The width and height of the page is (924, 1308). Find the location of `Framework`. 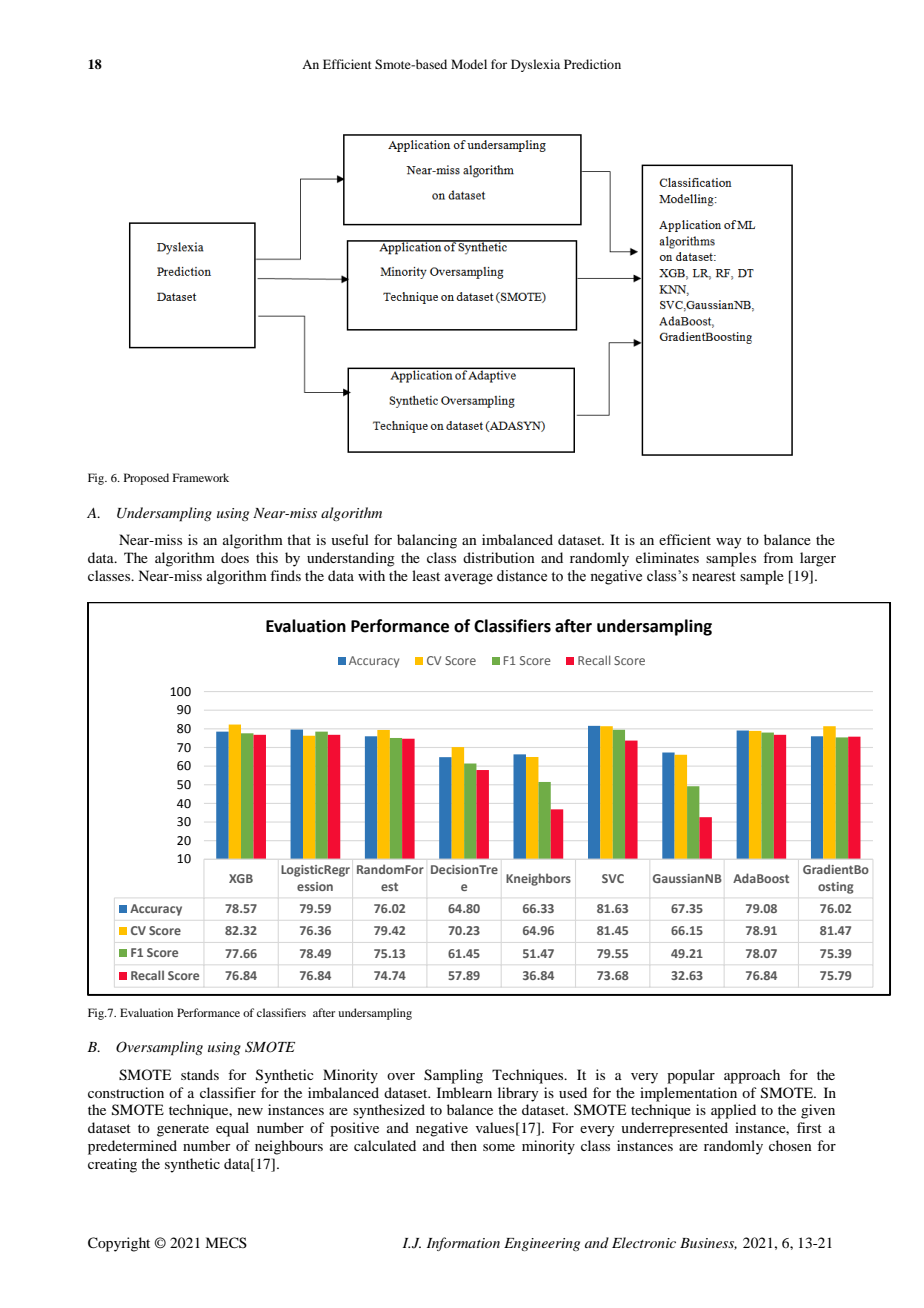

Framework is located at coordinates (201, 477).
